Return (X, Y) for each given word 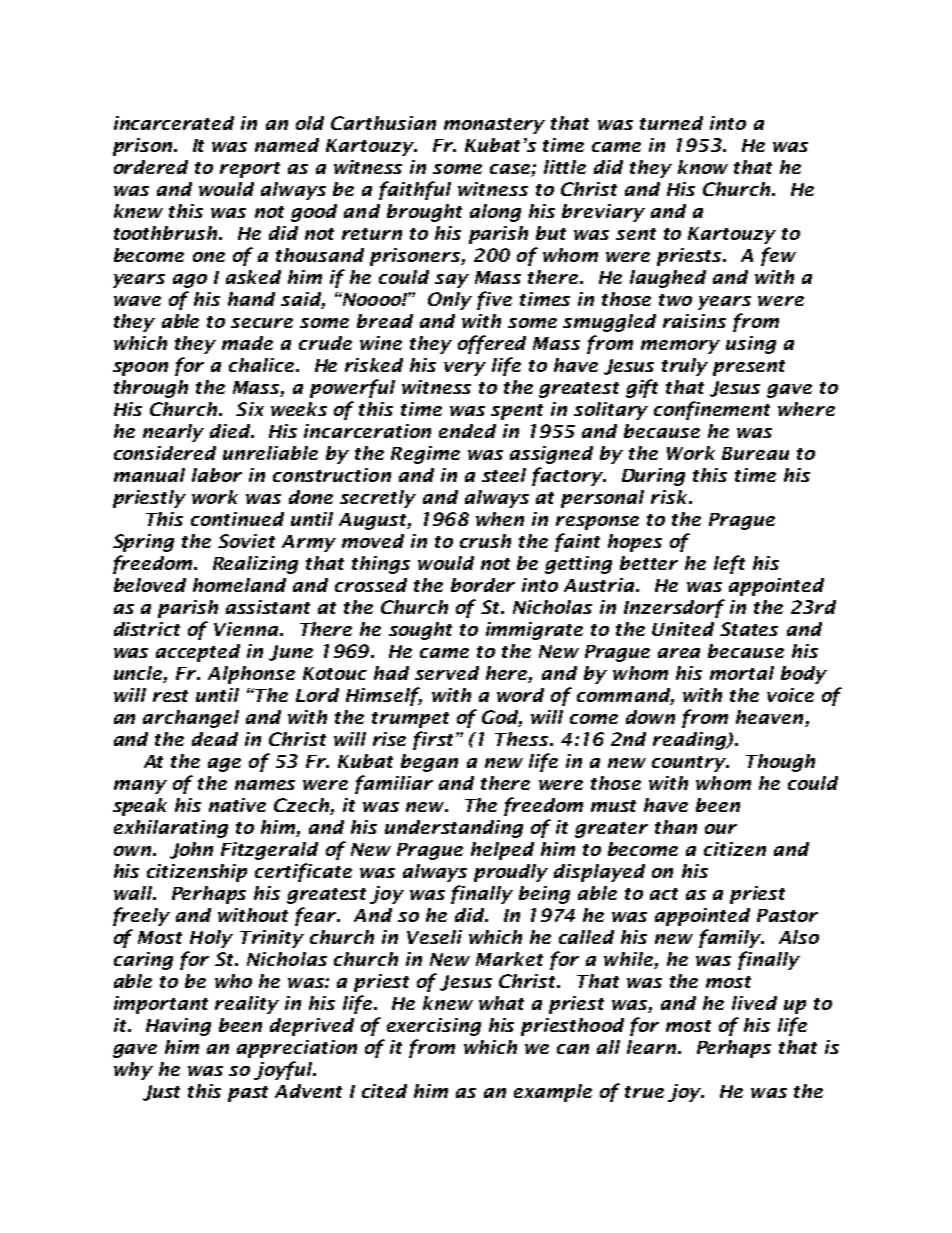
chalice (261, 365)
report (250, 170)
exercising (434, 1027)
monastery (494, 126)
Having (178, 1027)
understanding (454, 829)
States (749, 629)
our (721, 829)
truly (685, 367)
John (191, 850)
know (703, 167)
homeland (239, 585)
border (483, 585)
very (465, 369)
